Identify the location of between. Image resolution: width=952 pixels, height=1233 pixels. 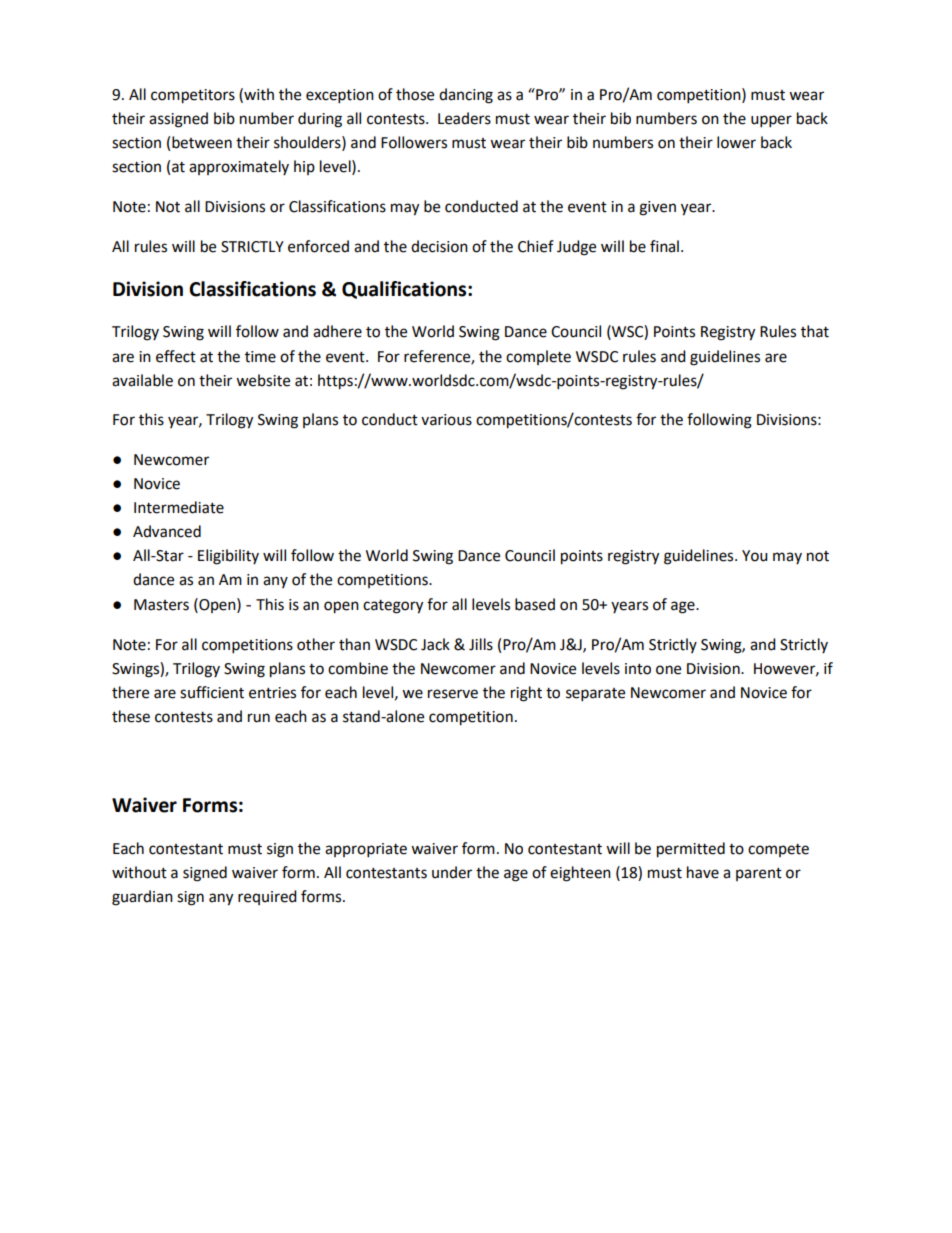
(202, 142).
